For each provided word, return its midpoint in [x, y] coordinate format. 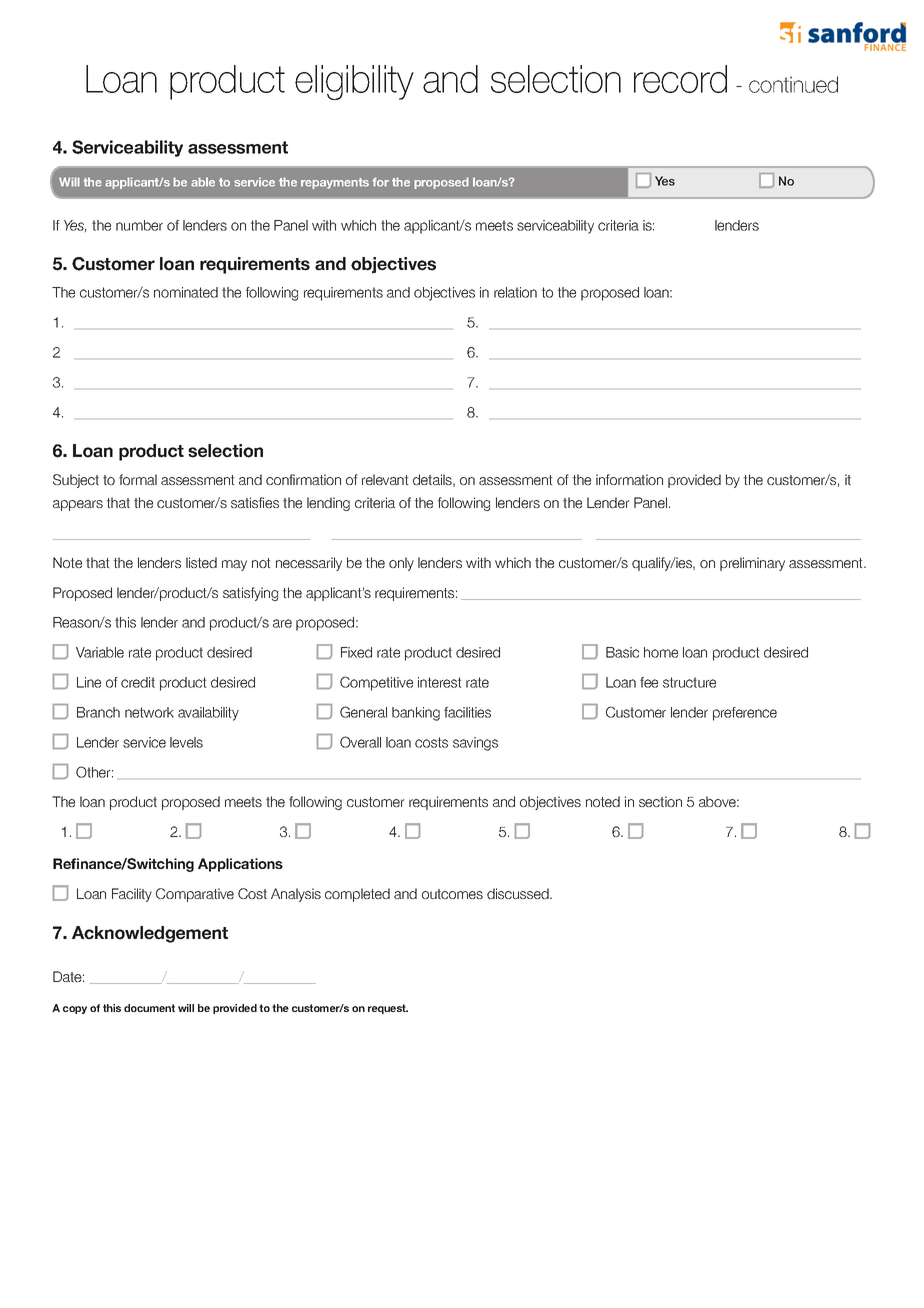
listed [201, 562]
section [660, 801]
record [680, 79]
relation [515, 292]
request [388, 1009]
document [149, 1008]
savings [475, 744]
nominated [186, 292]
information [629, 479]
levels [186, 742]
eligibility [354, 82]
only [401, 564]
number [139, 225]
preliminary [752, 564]
